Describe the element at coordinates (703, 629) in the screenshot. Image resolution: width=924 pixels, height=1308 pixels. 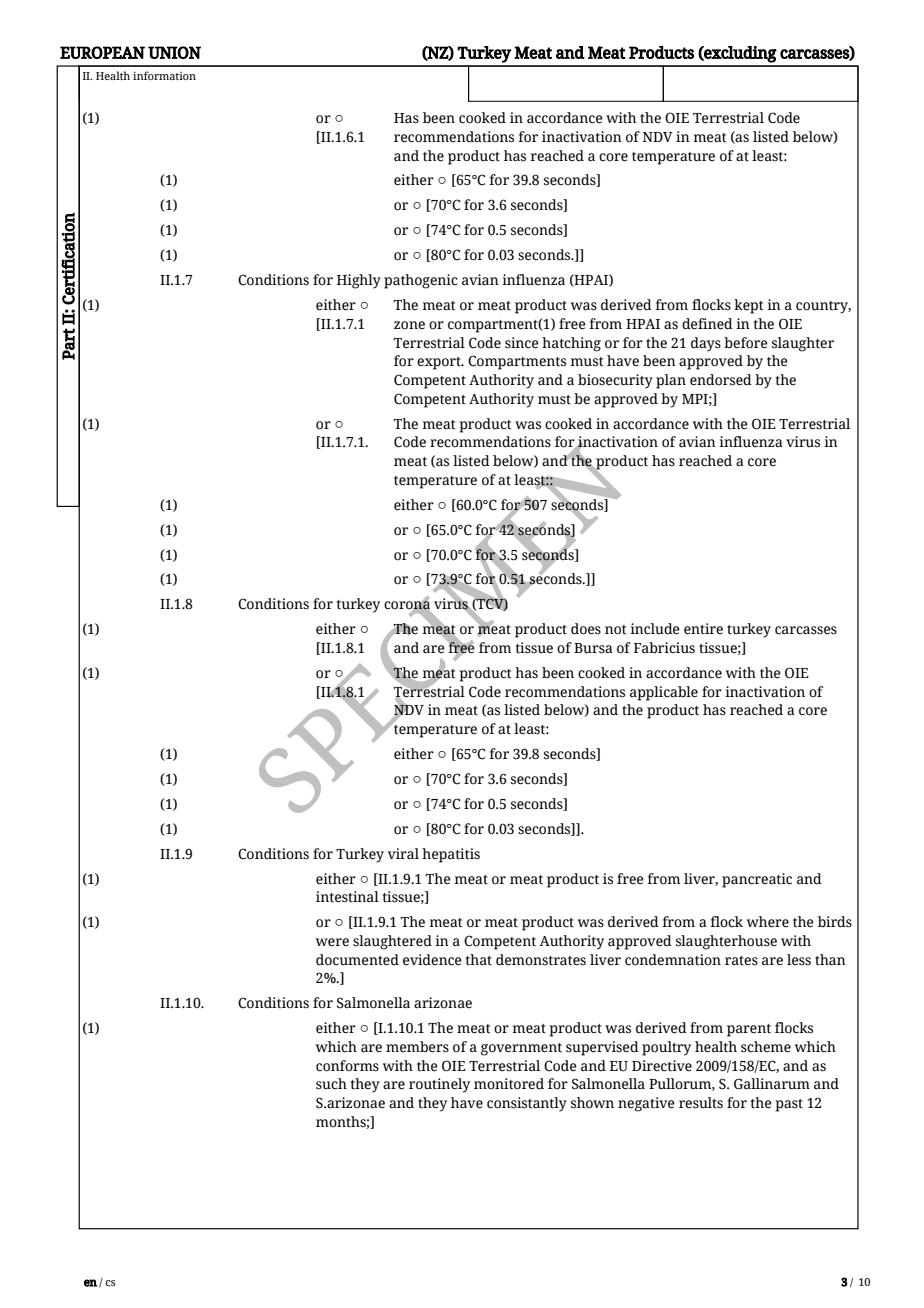
I see `entire` at that location.
